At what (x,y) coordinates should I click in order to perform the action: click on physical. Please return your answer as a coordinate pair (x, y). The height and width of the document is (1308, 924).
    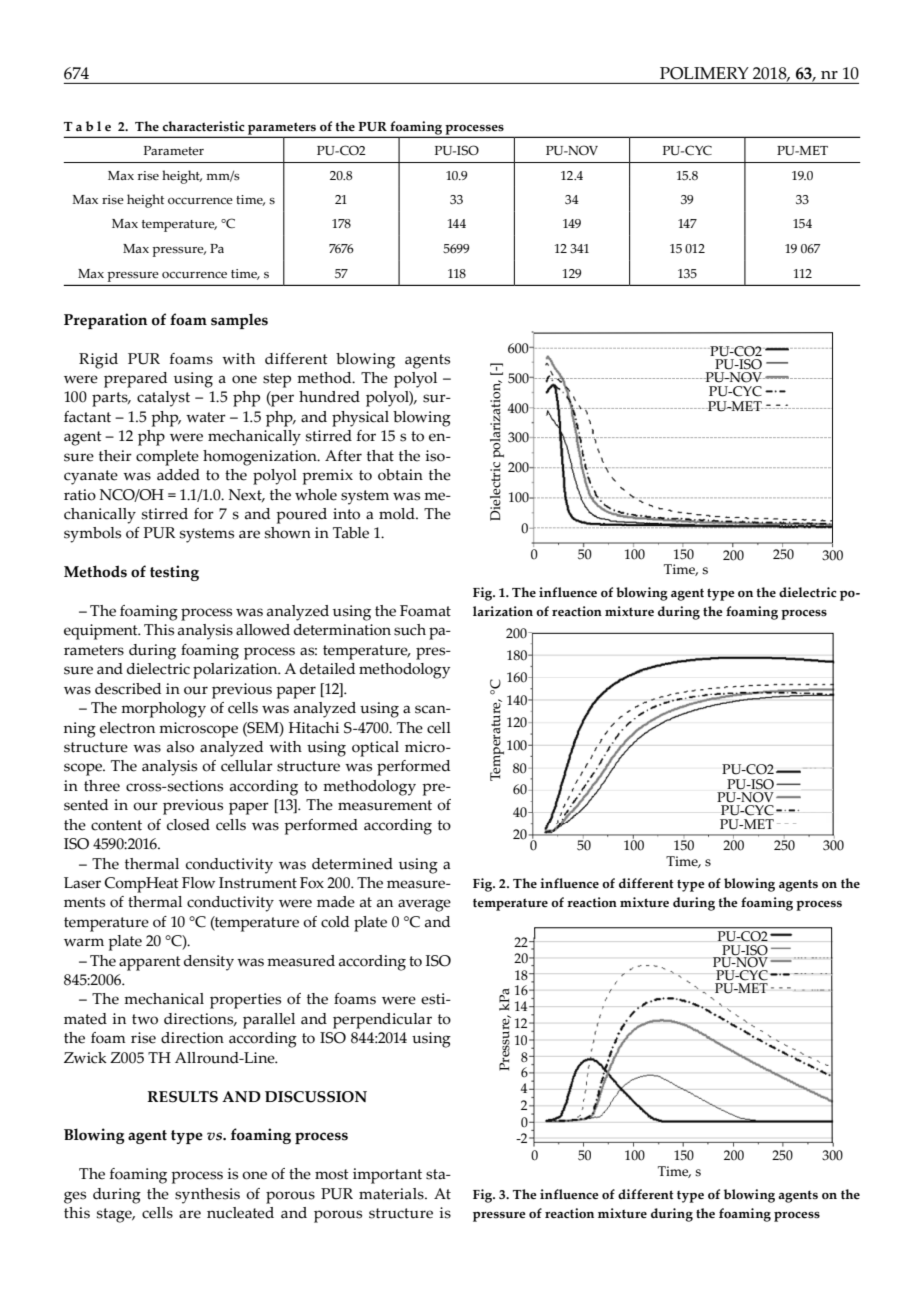
    Looking at the image, I should click on (360, 419).
